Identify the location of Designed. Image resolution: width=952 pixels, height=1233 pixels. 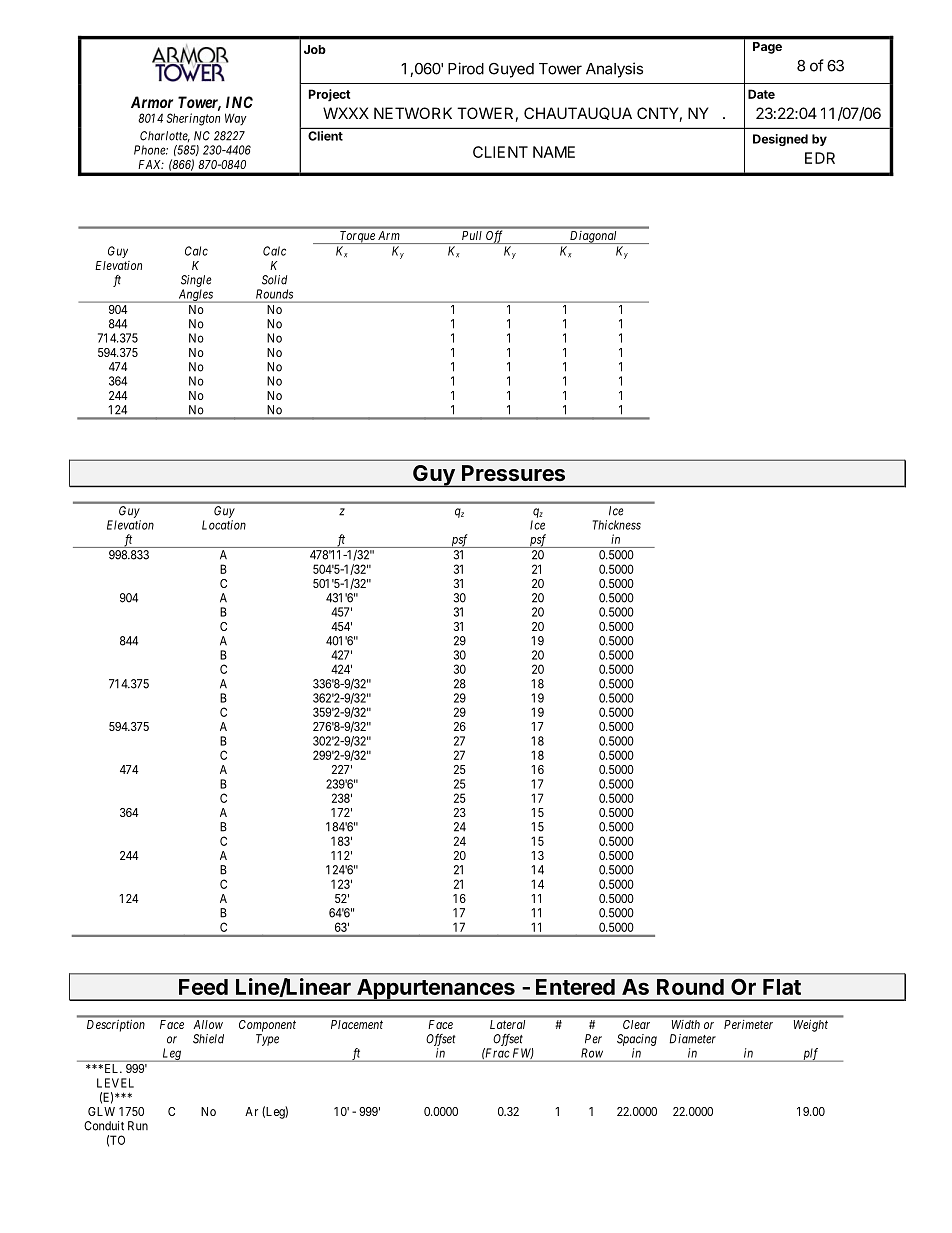
(780, 140).
